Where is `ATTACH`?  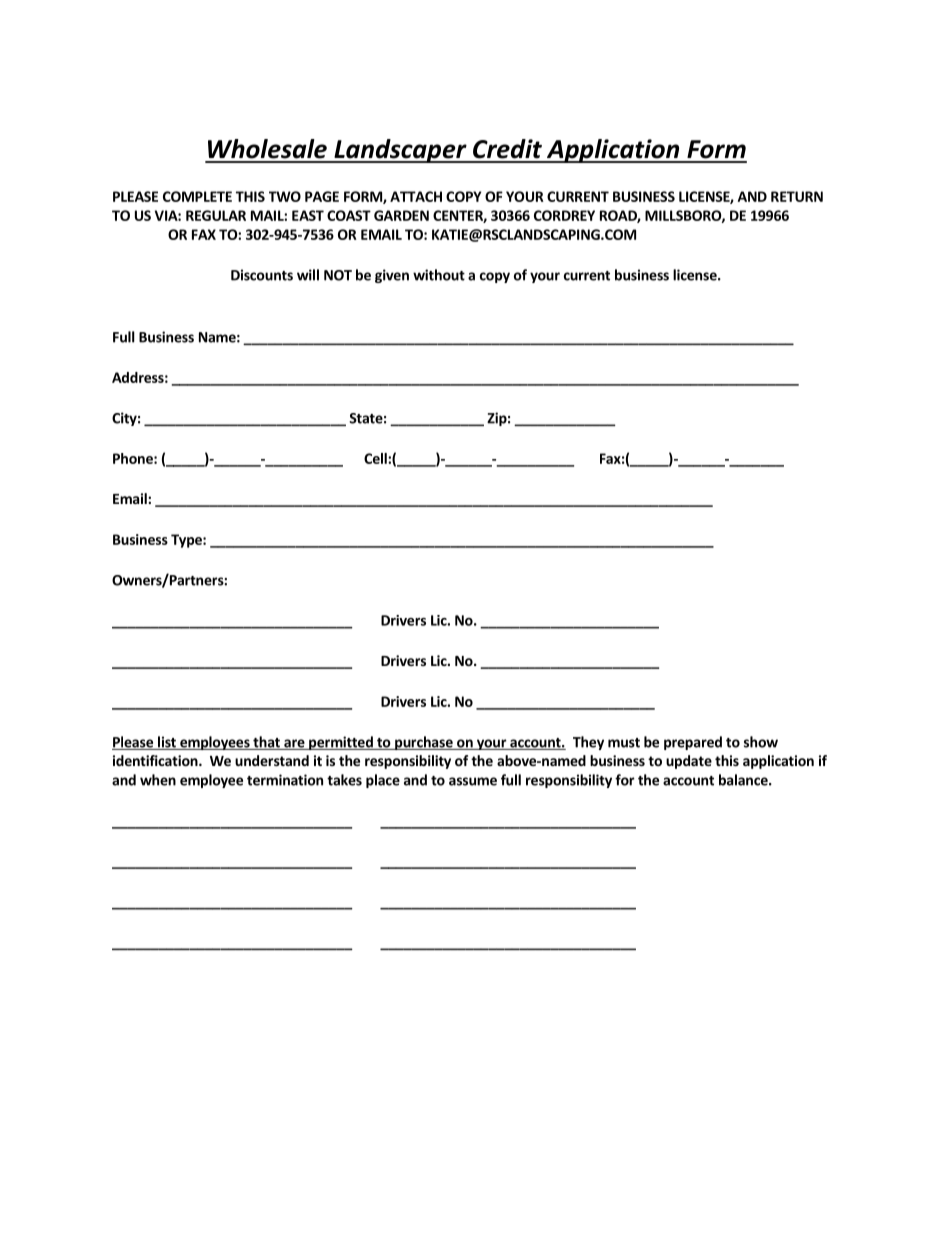
ATTACH is located at coordinates (416, 196).
